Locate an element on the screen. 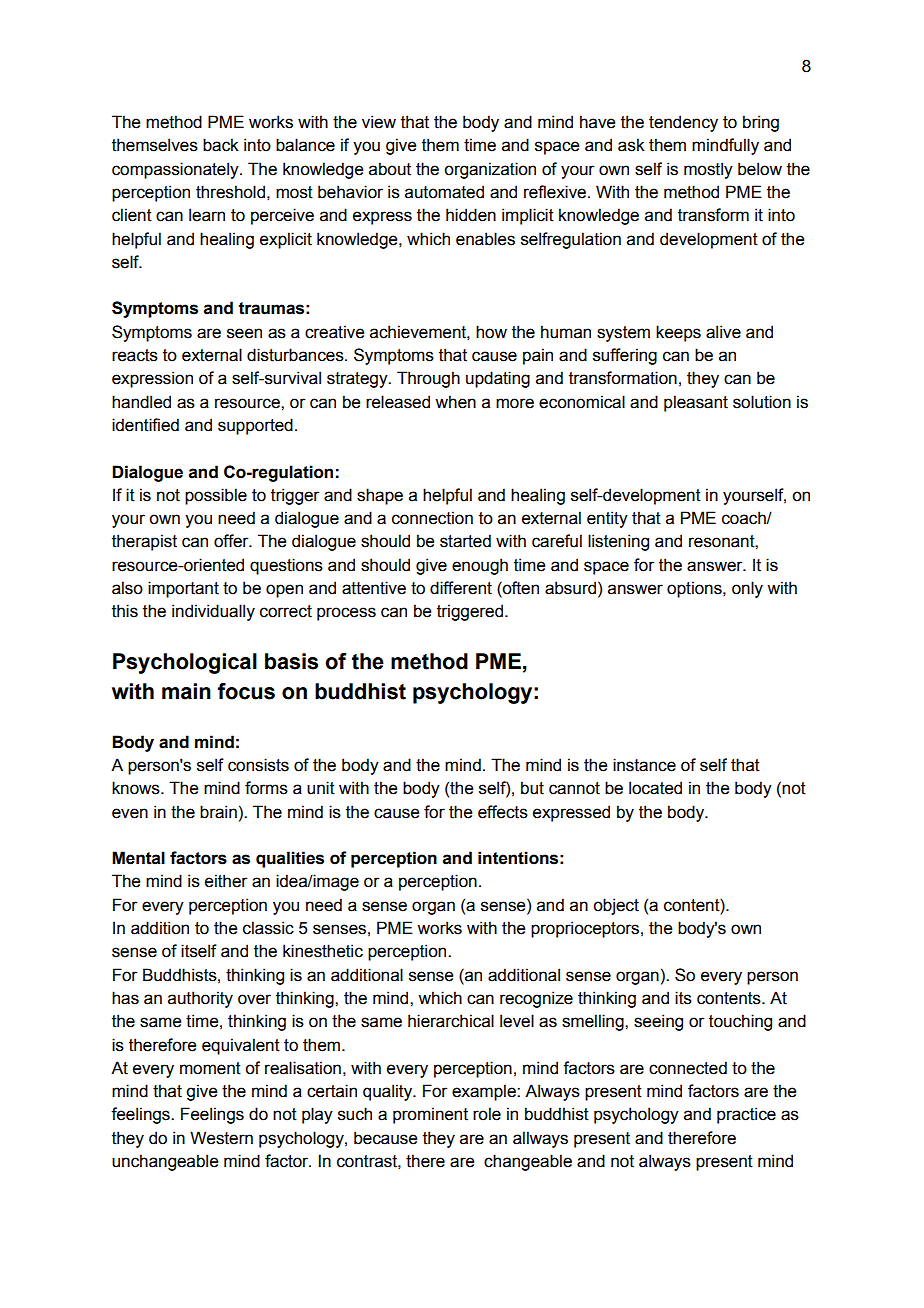  different is located at coordinates (461, 588).
